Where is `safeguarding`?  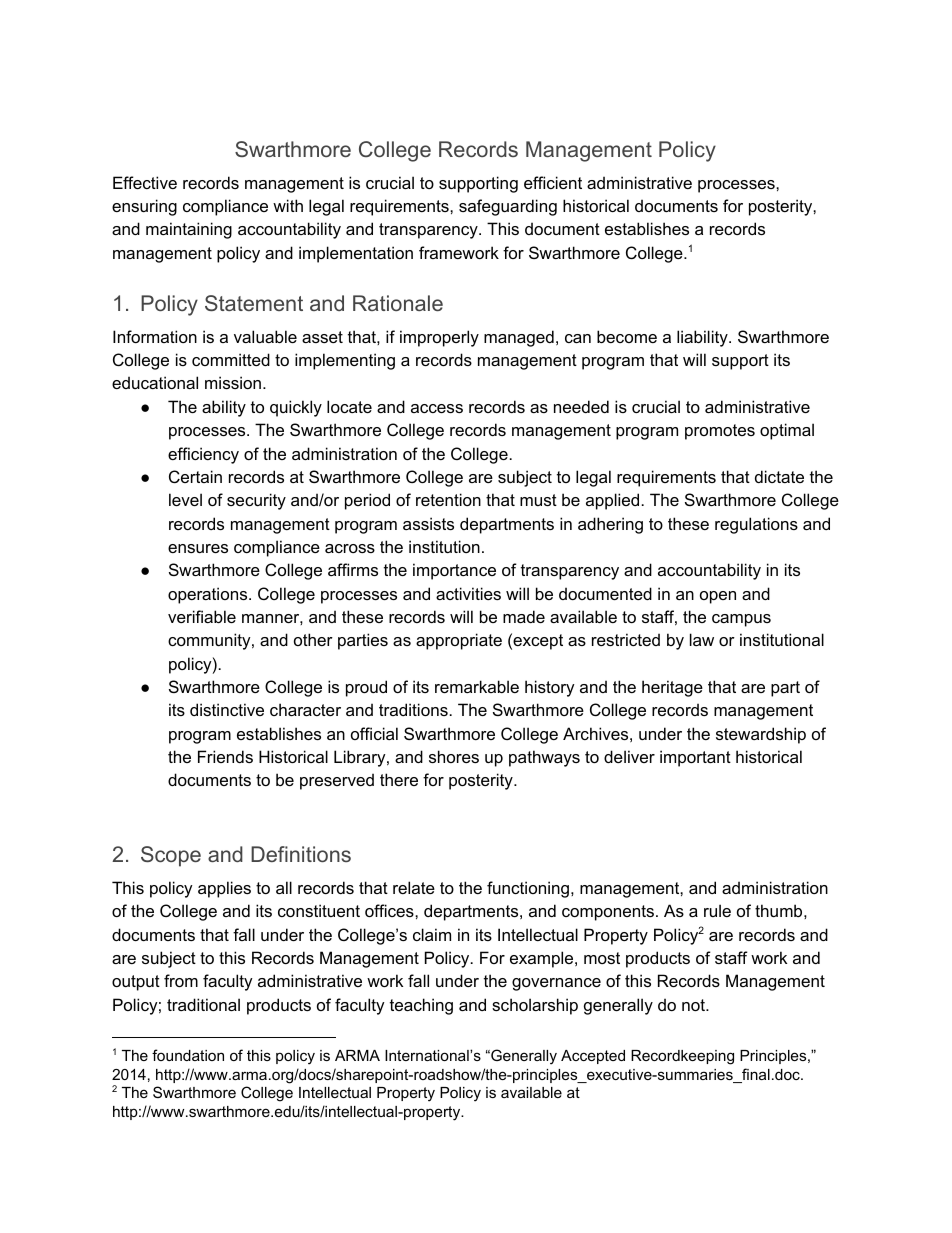
safeguarding is located at coordinates (508, 207).
